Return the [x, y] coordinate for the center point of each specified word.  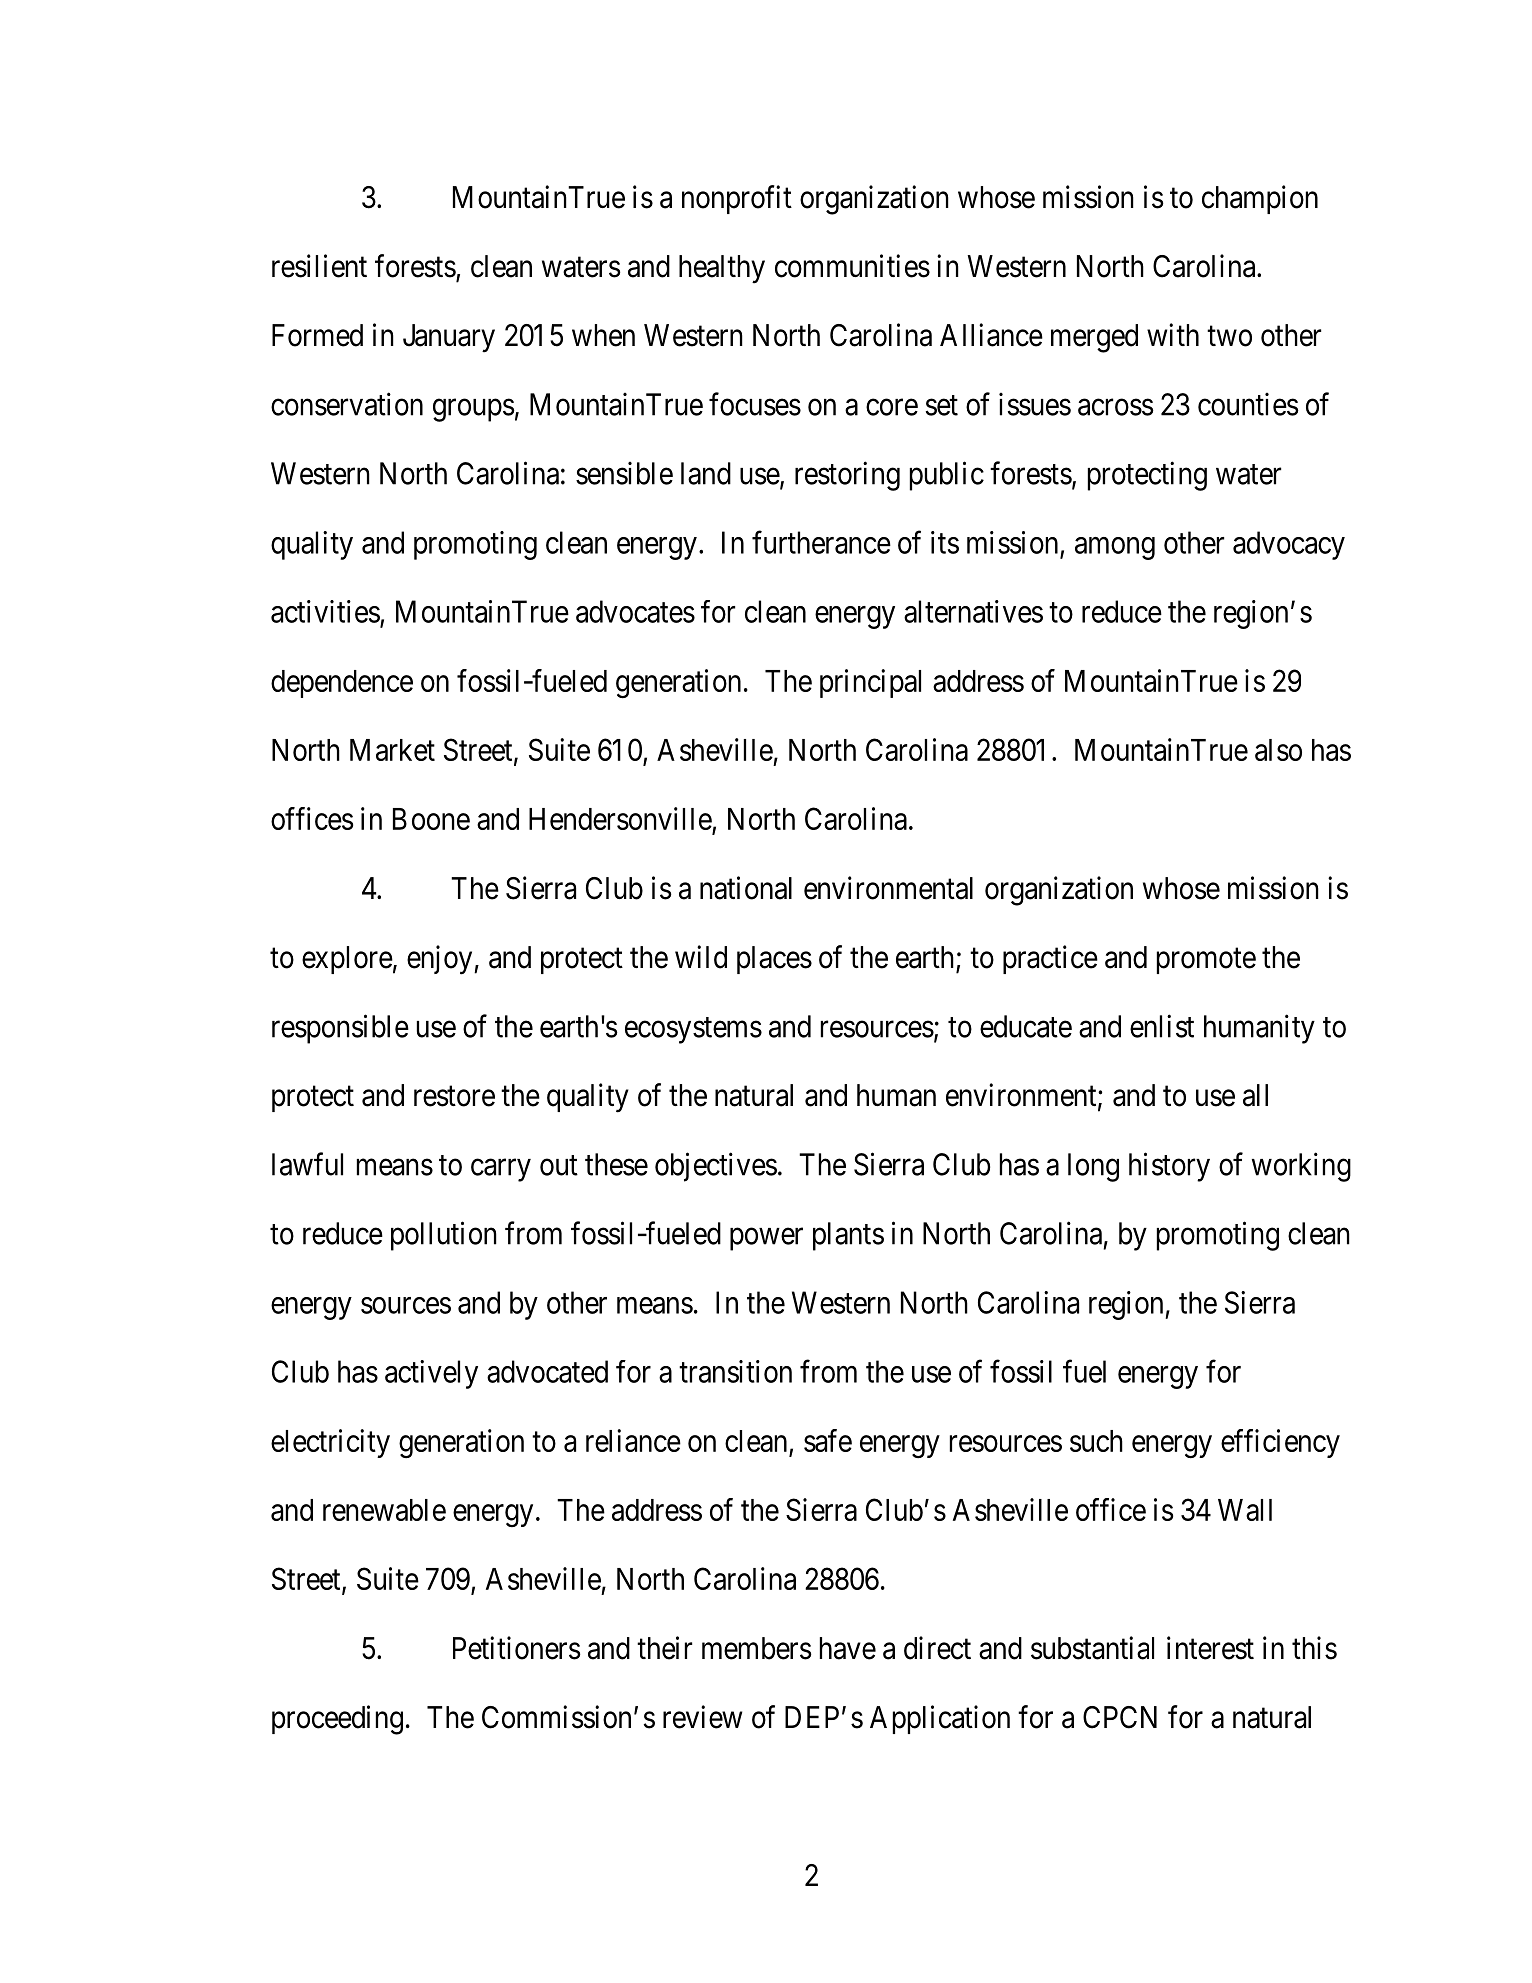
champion [1260, 199]
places [774, 960]
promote [1206, 961]
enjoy [441, 960]
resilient [319, 266]
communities [852, 266]
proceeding [337, 1720]
